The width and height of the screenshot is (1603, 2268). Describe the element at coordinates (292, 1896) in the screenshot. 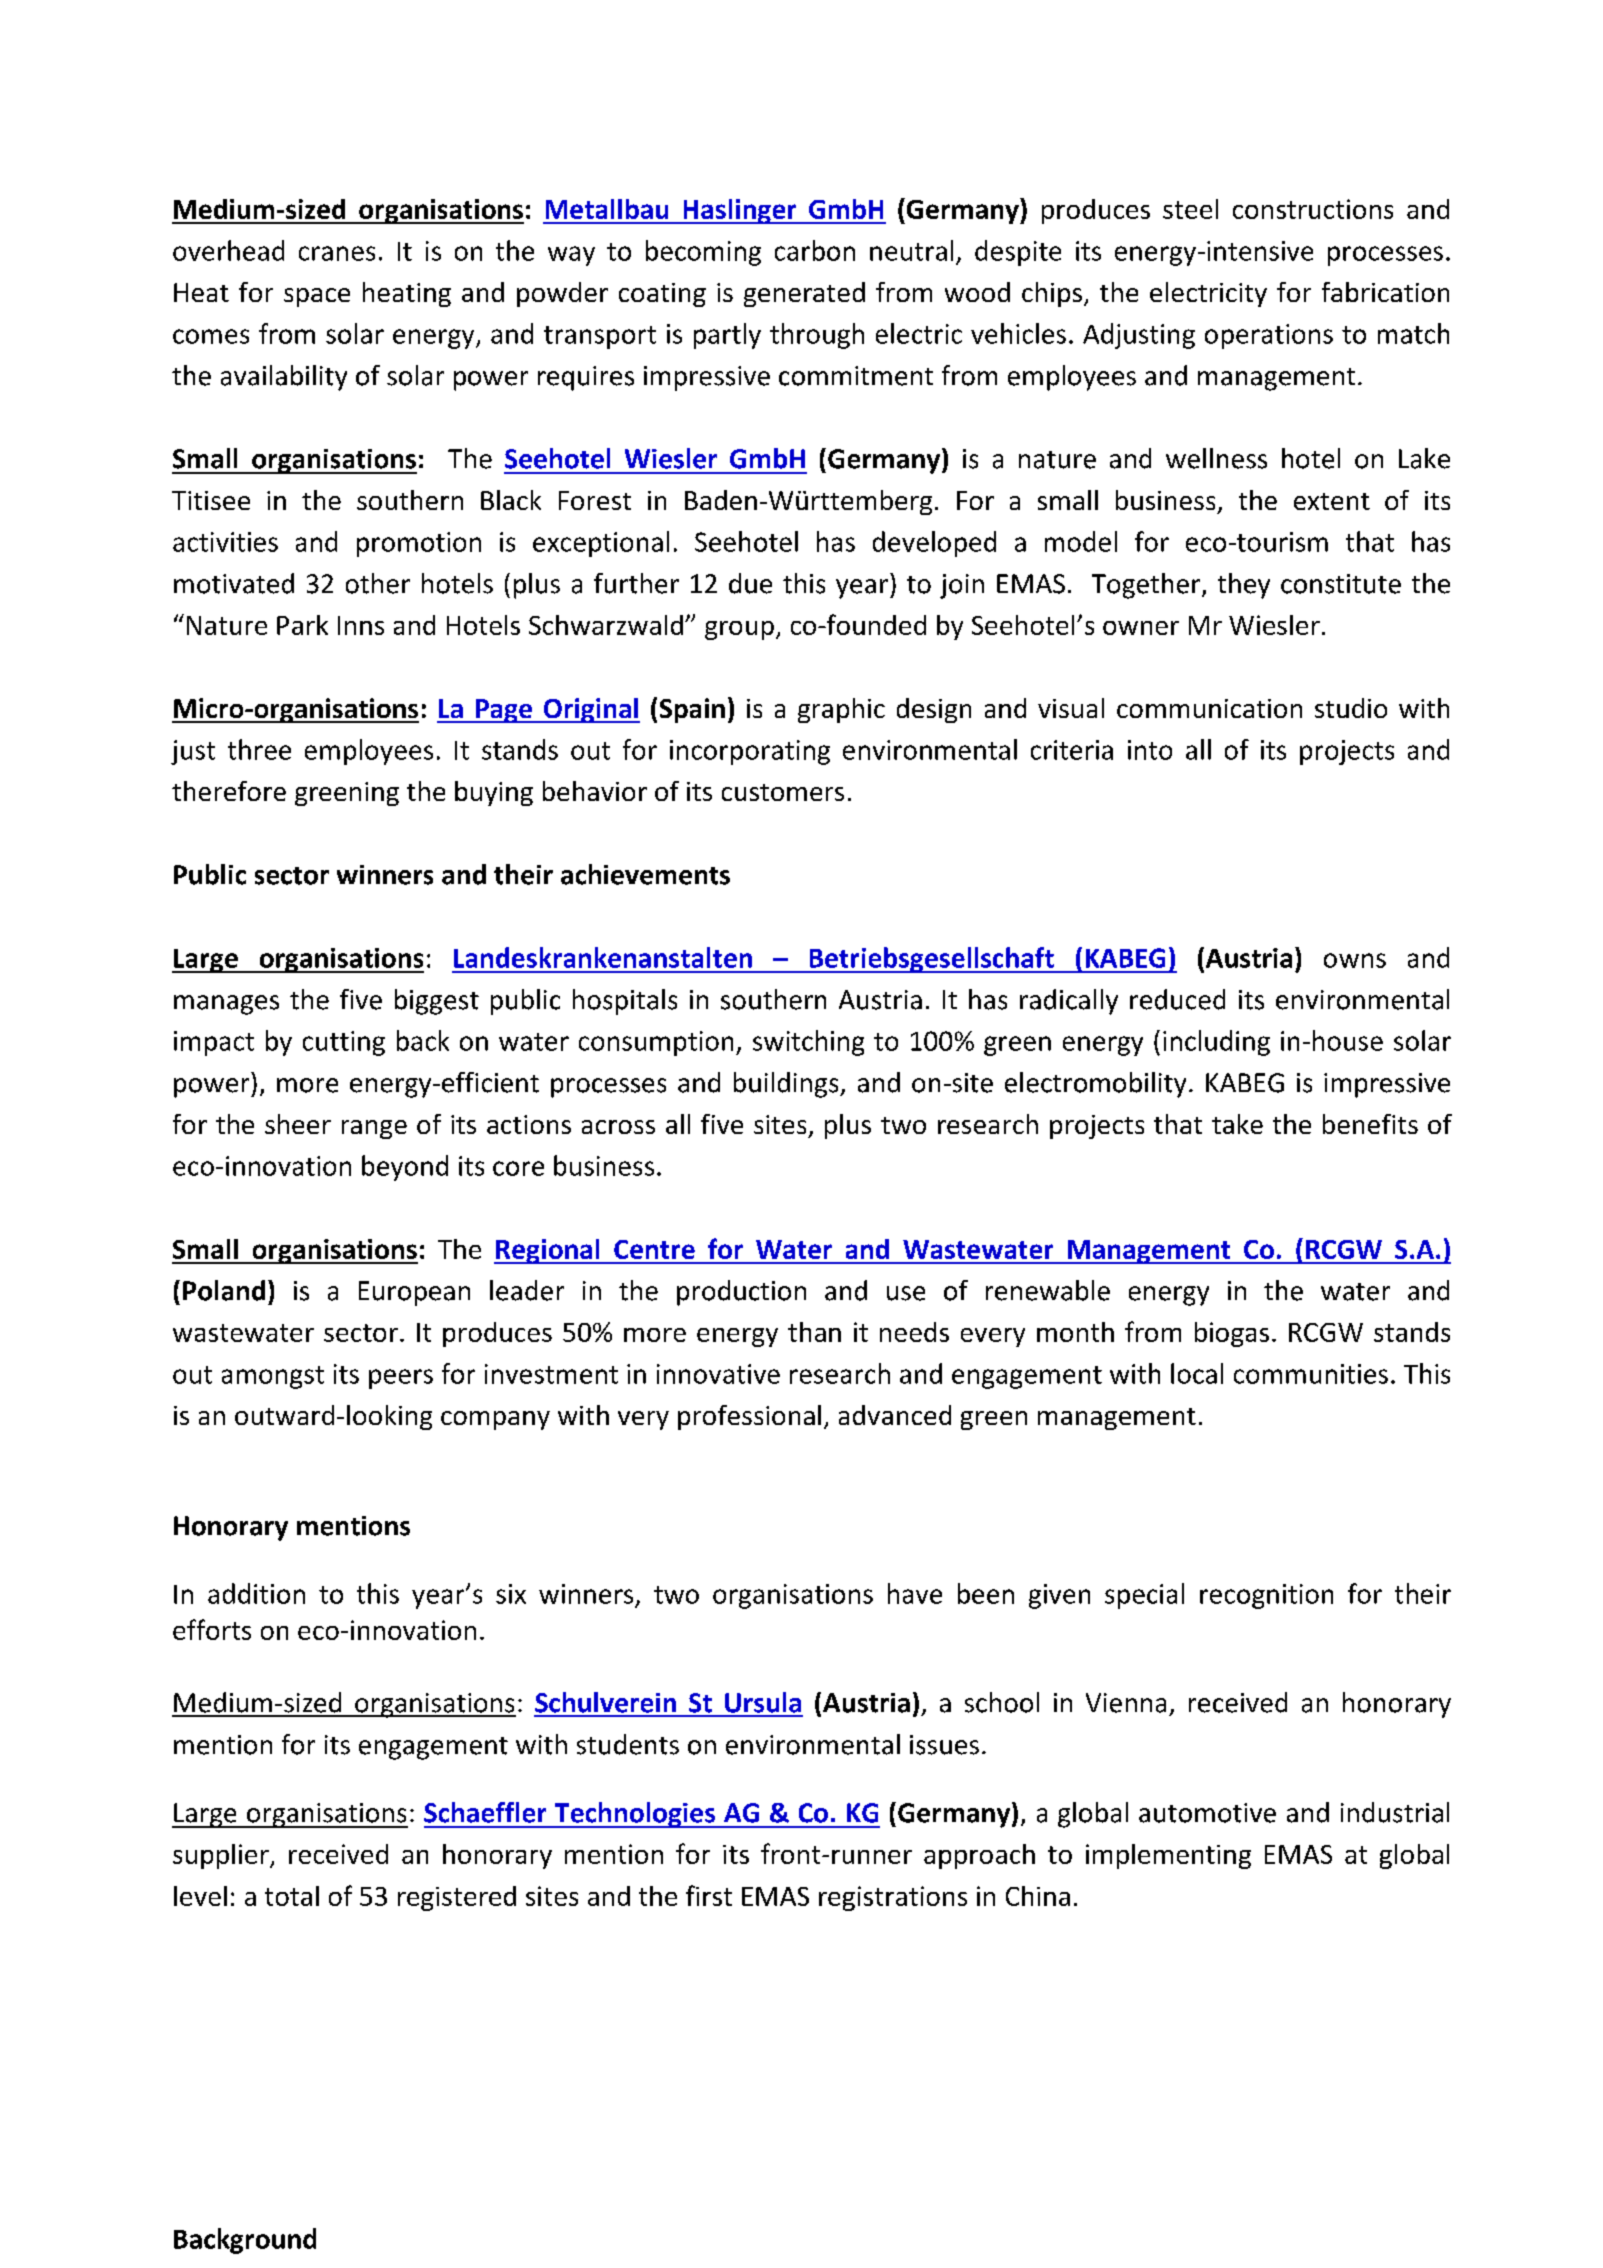

I see `total` at that location.
